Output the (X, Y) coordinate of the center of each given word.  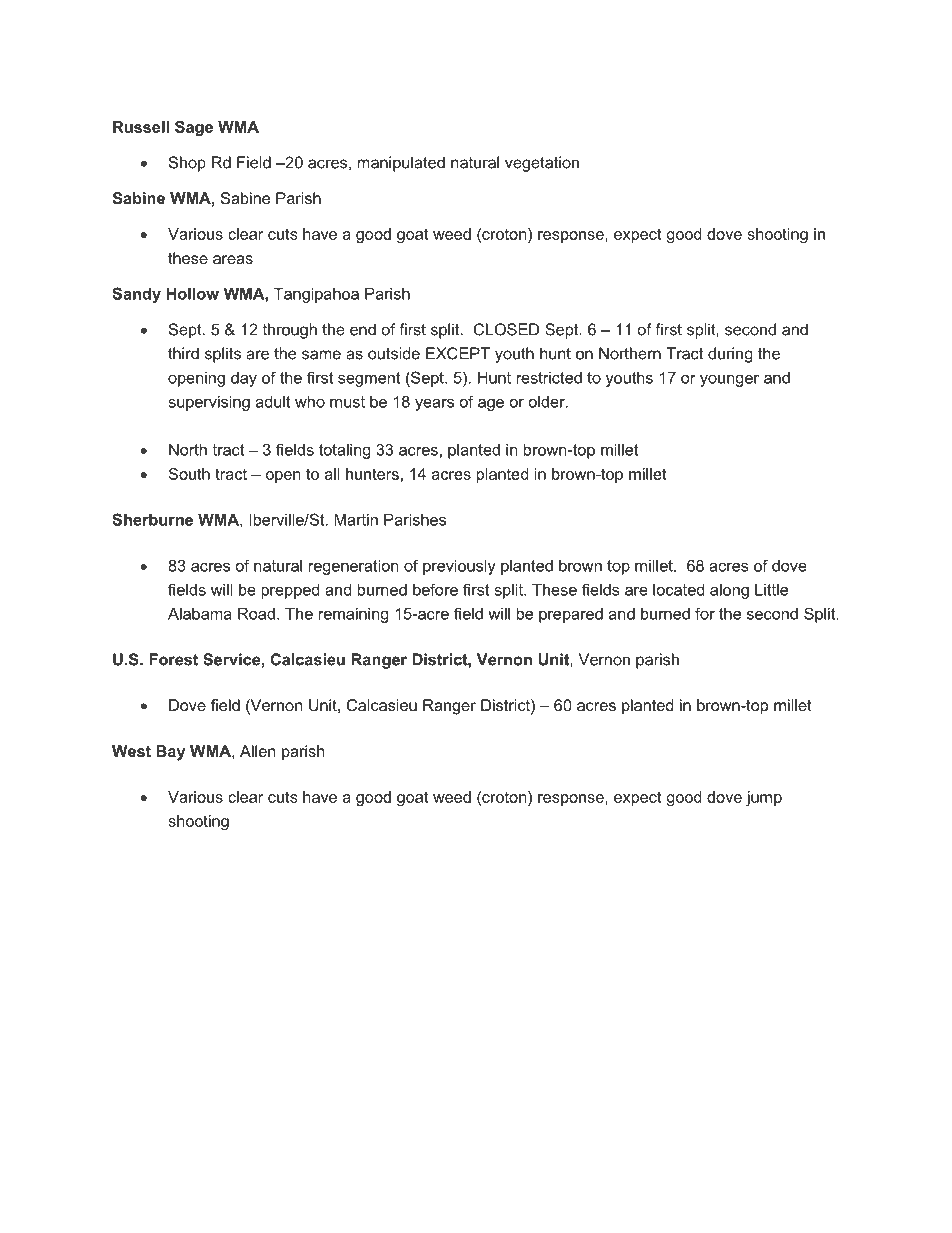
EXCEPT (458, 353)
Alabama (200, 613)
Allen (258, 751)
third (183, 353)
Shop (187, 164)
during (730, 355)
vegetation (542, 164)
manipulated (401, 164)
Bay (170, 753)
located (678, 589)
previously (459, 567)
